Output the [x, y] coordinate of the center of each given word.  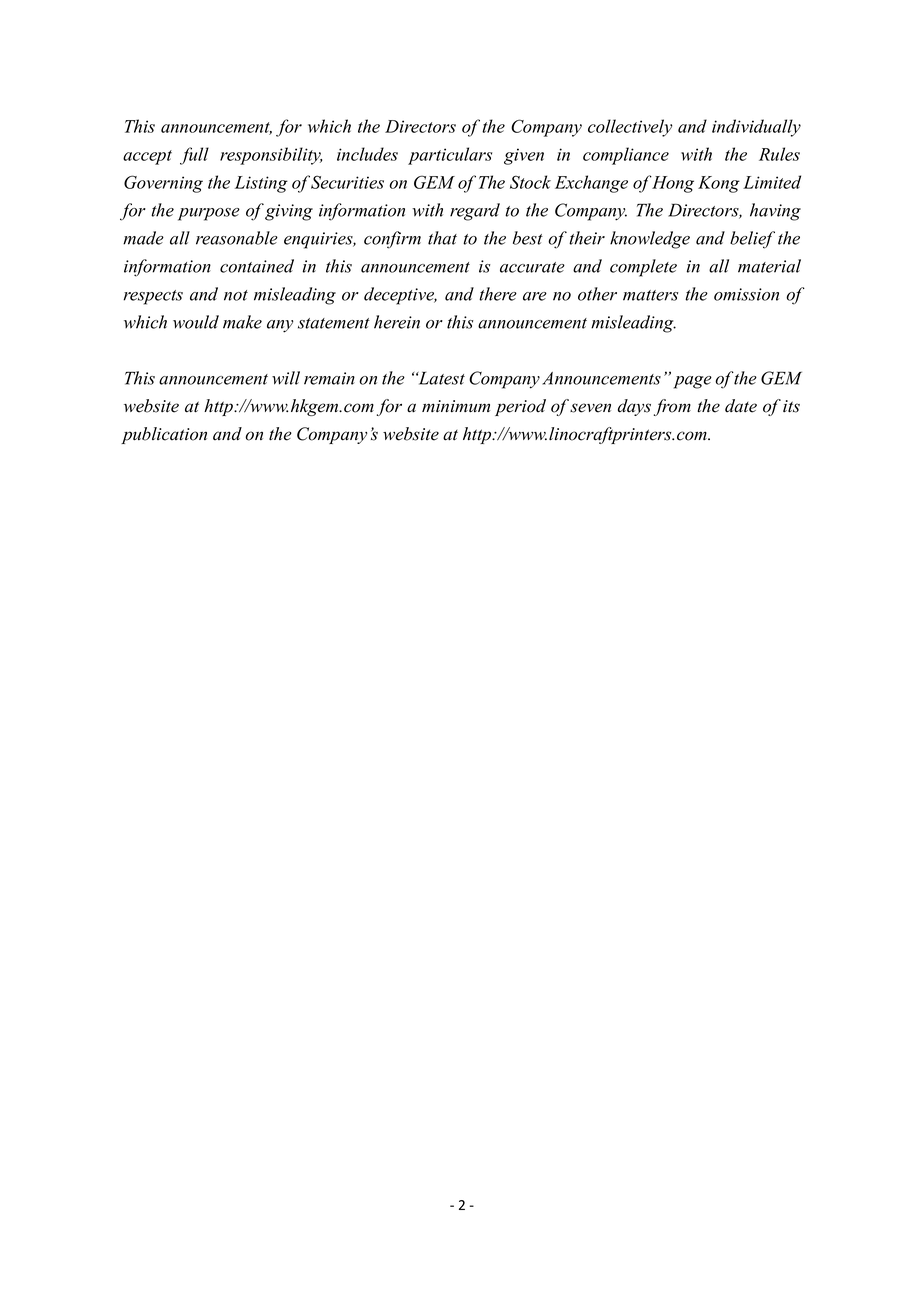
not [236, 295]
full [194, 156]
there [498, 294]
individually [756, 128]
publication [164, 435]
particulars [450, 156]
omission [746, 294]
